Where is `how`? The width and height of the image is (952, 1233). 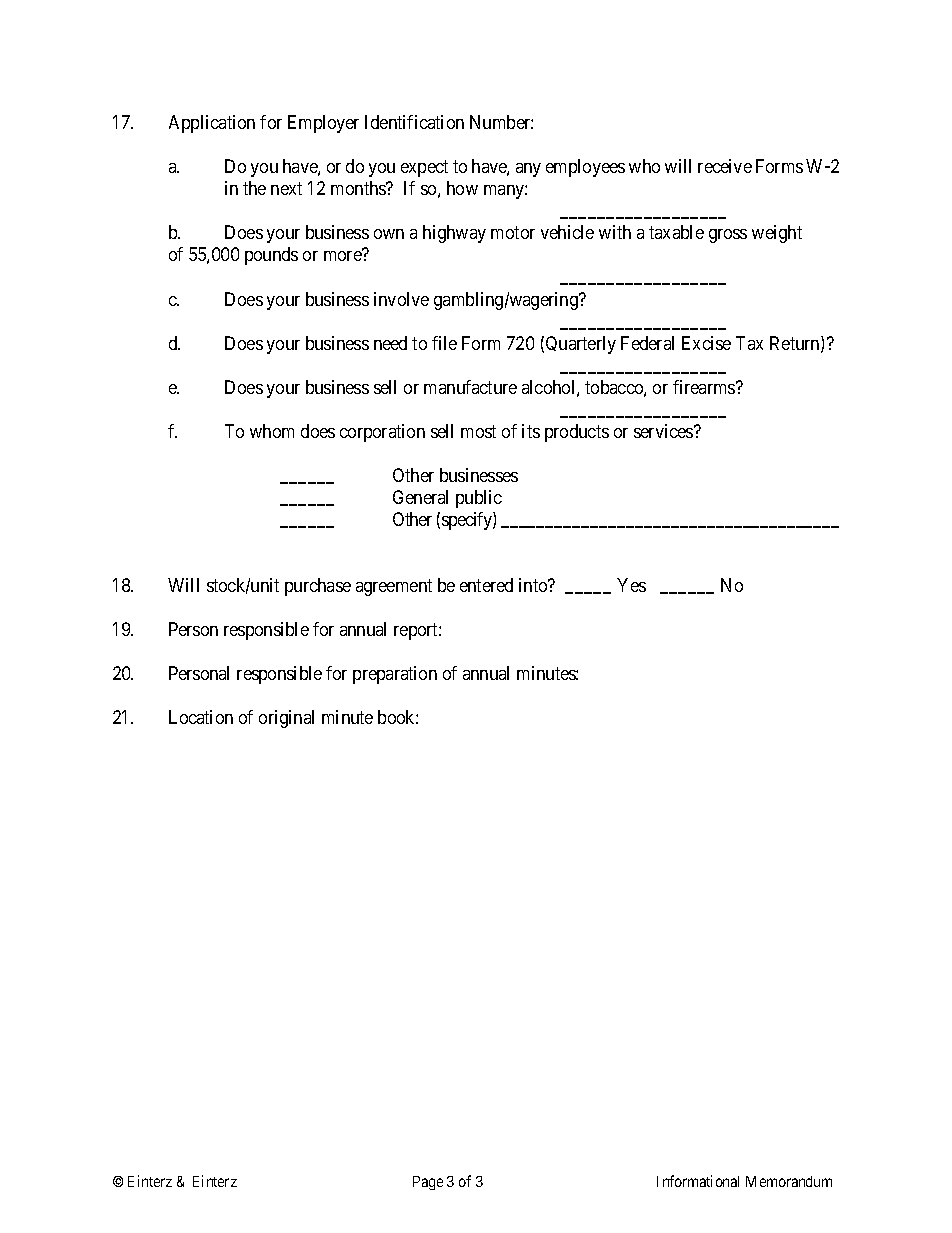
how is located at coordinates (462, 188).
